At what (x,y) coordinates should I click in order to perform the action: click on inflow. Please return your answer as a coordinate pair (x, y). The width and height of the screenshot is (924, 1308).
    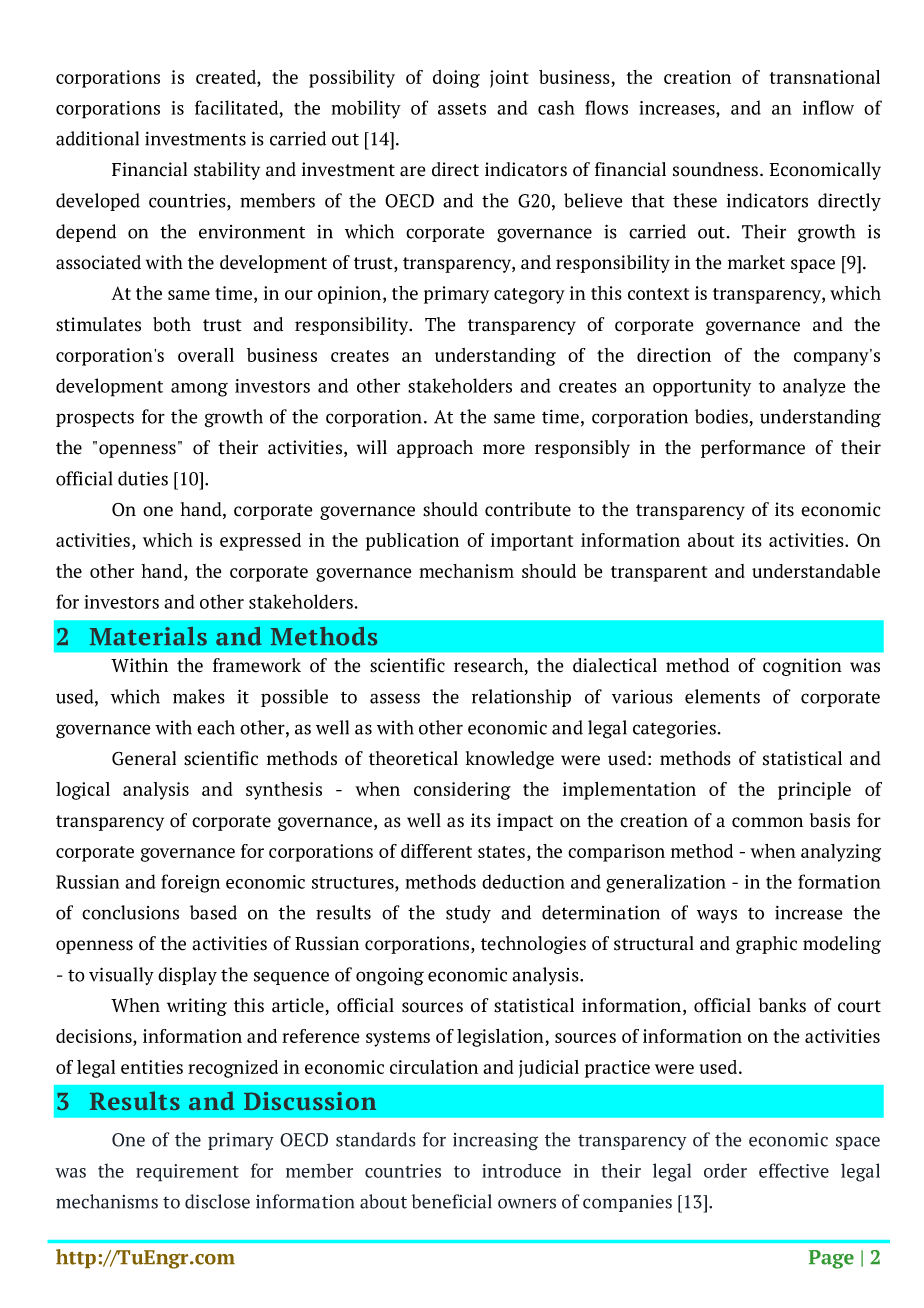
    Looking at the image, I should click on (828, 107).
